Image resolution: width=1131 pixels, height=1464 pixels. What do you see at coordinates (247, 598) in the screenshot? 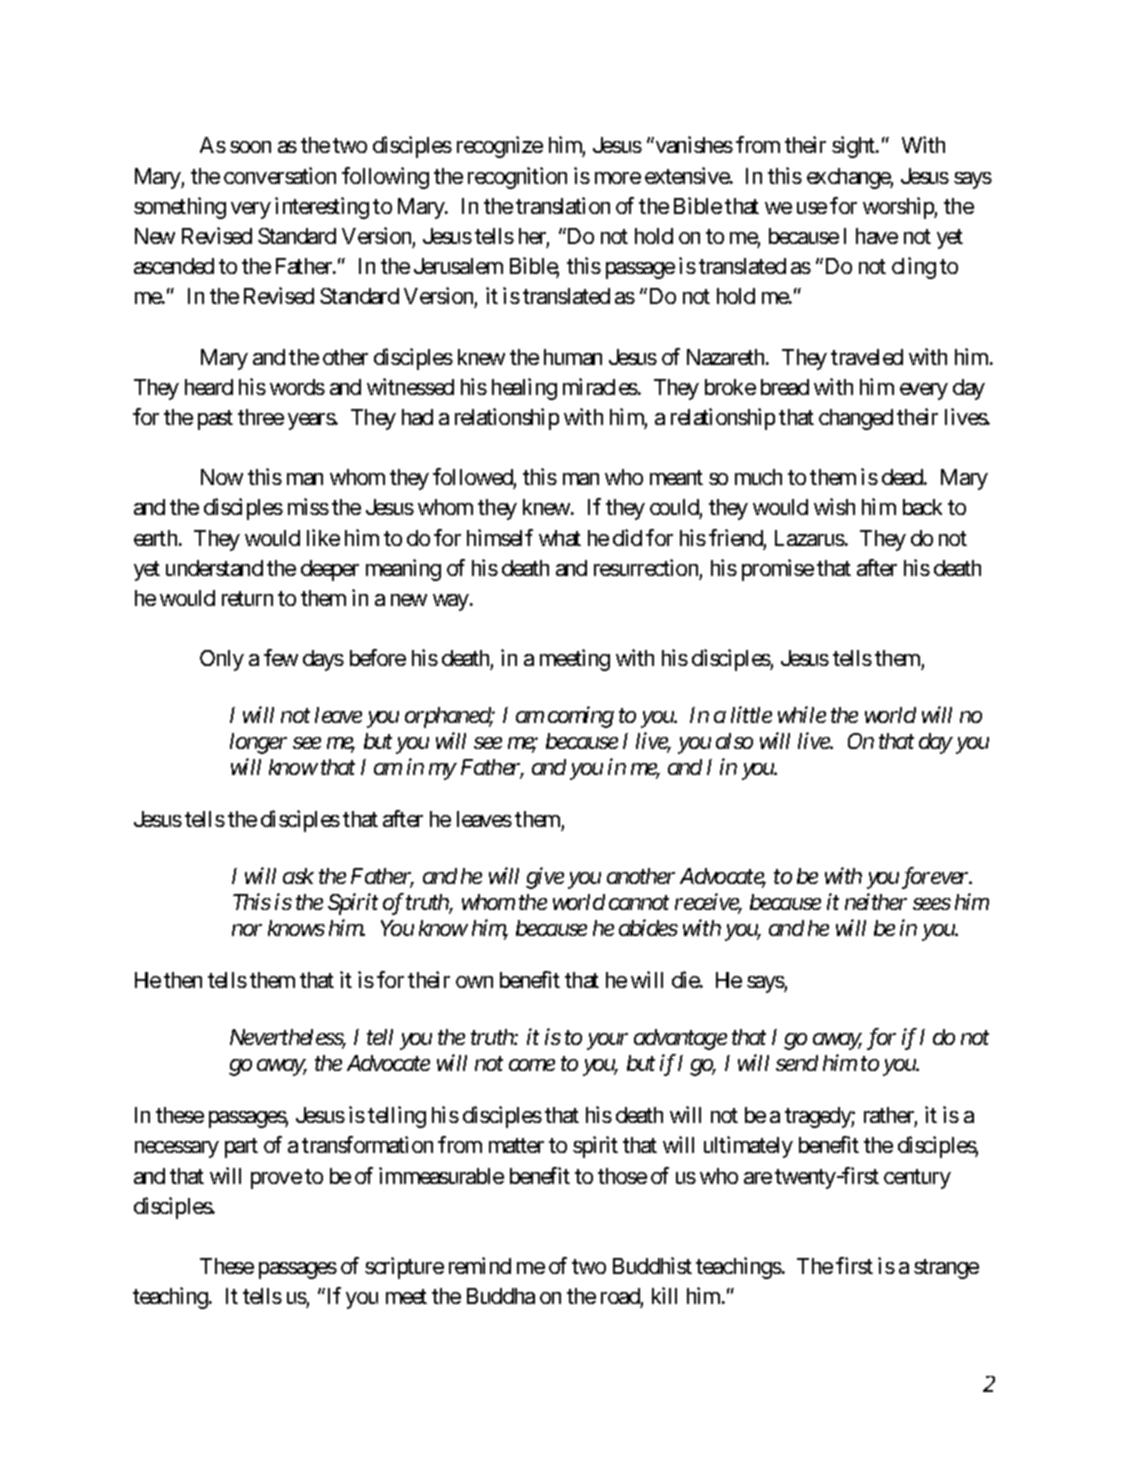
I see `return` at bounding box center [247, 598].
